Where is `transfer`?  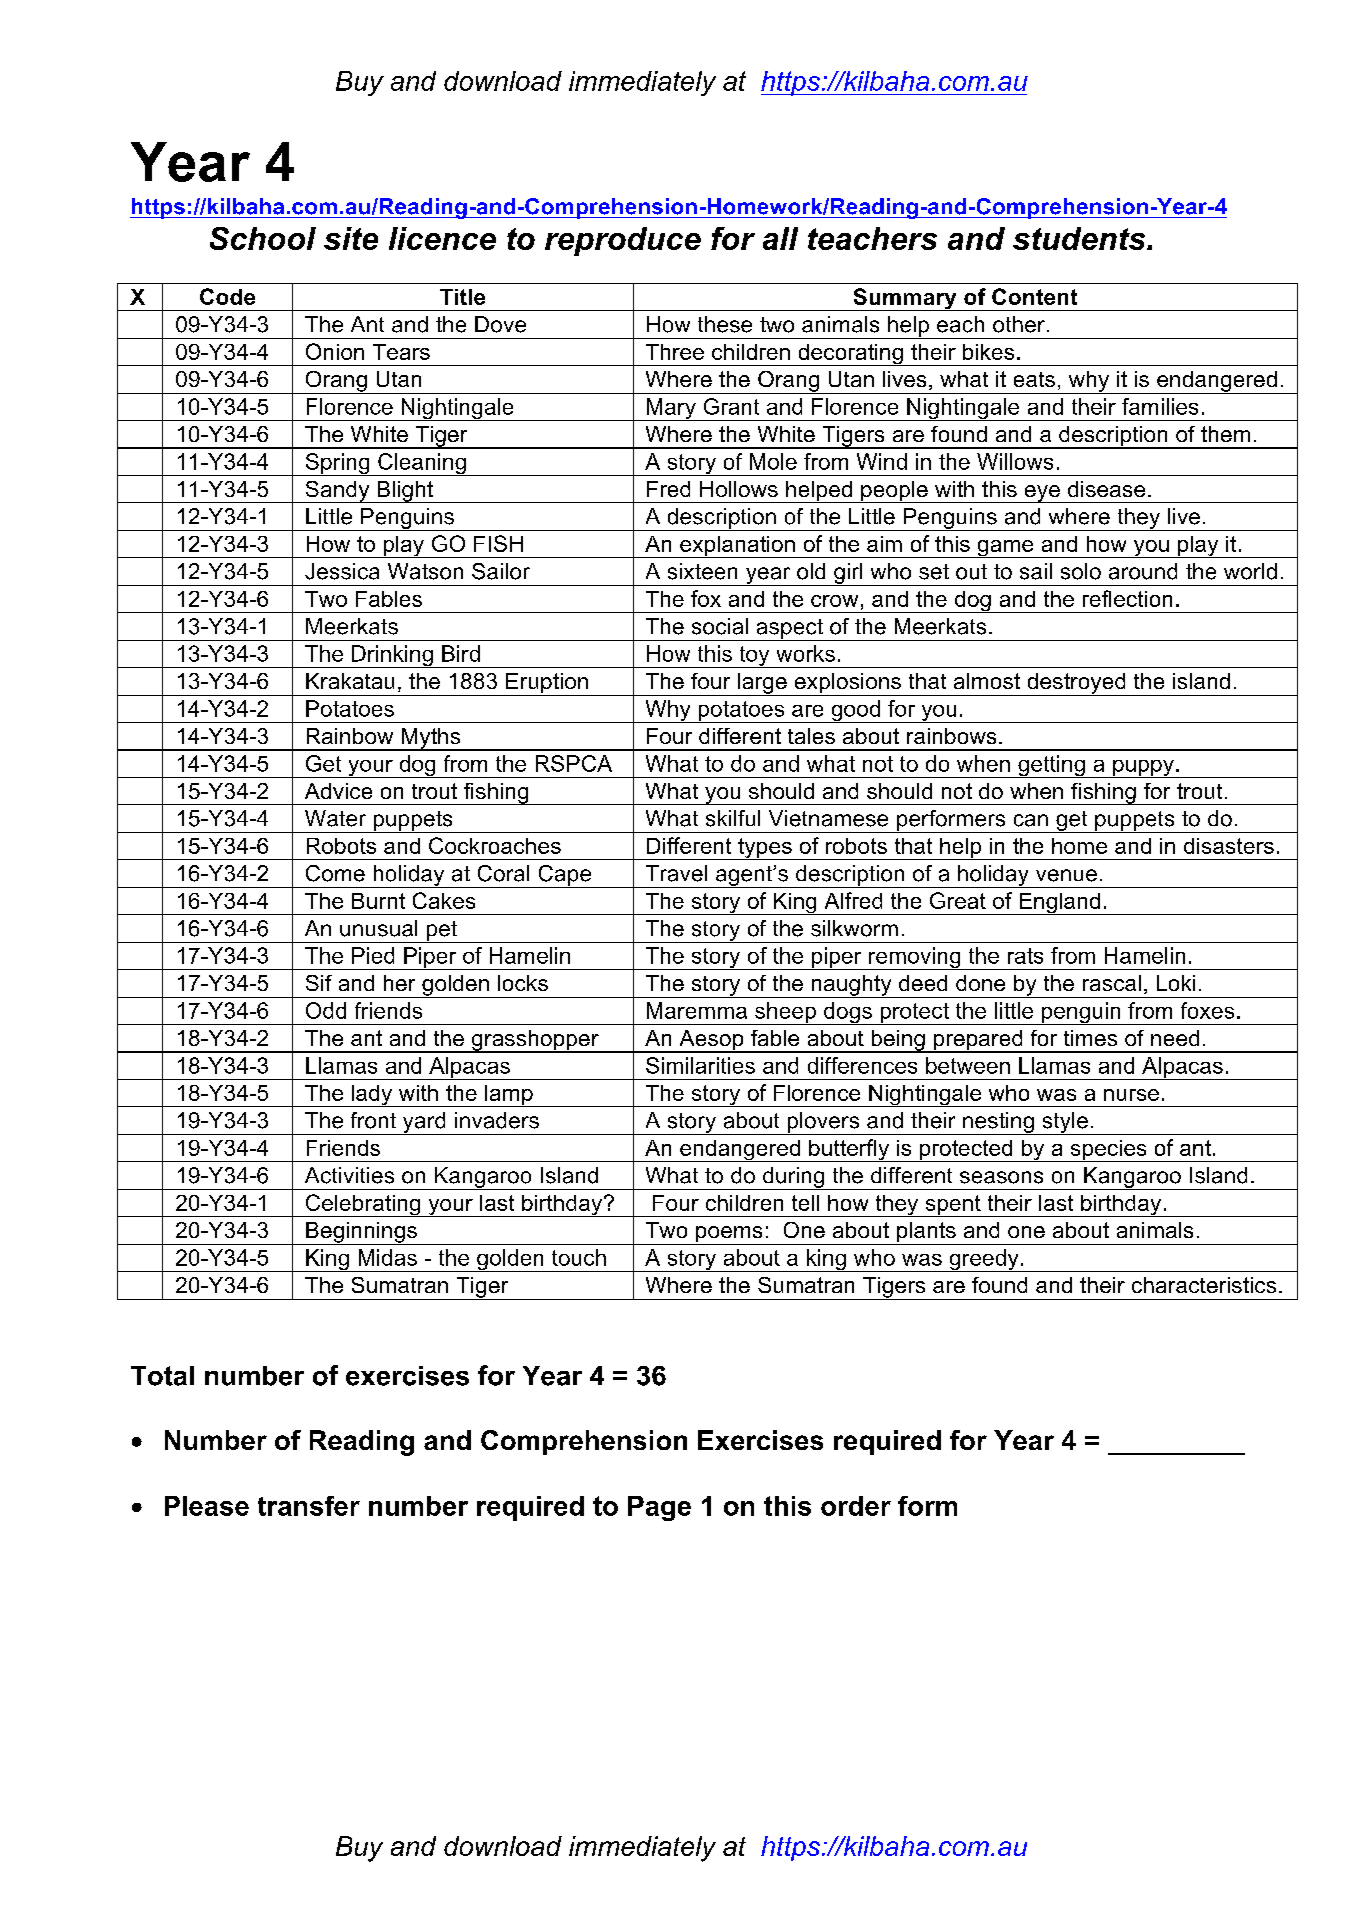 transfer is located at coordinates (309, 1506).
